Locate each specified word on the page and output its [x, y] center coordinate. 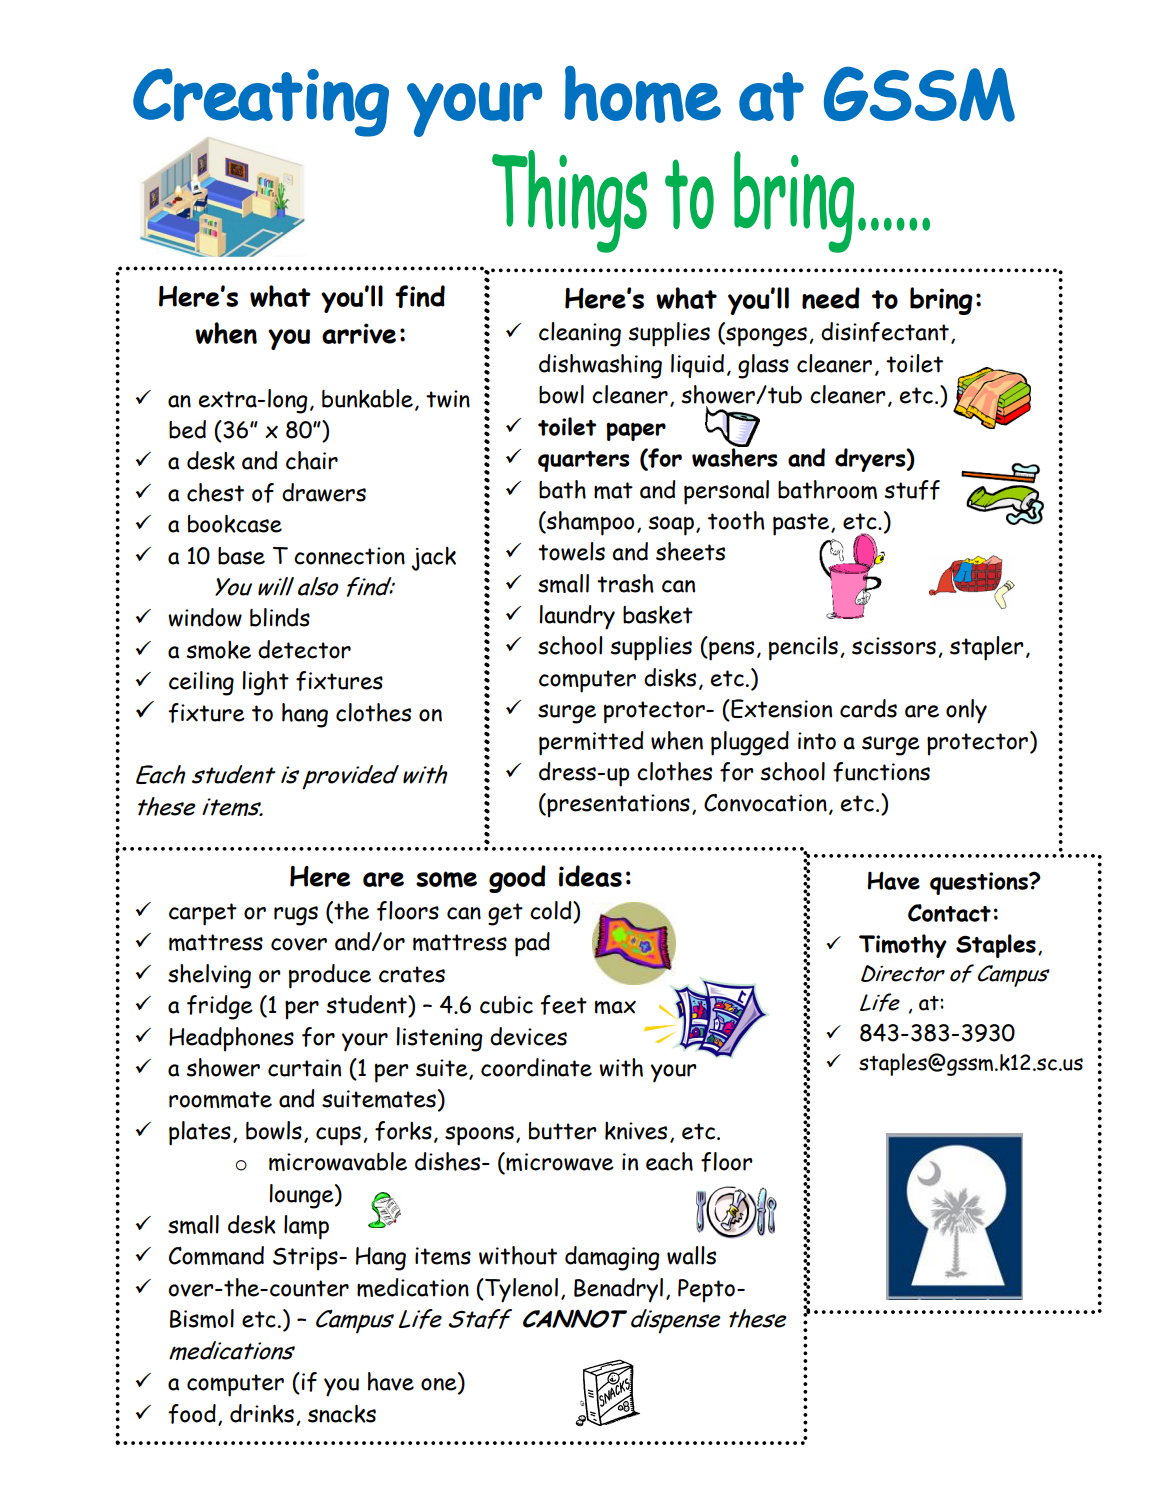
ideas [590, 876]
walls [691, 1255]
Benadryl [618, 1290]
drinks [262, 1413]
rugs [296, 916]
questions [980, 883]
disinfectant [885, 332]
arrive [359, 333]
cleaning [580, 334]
